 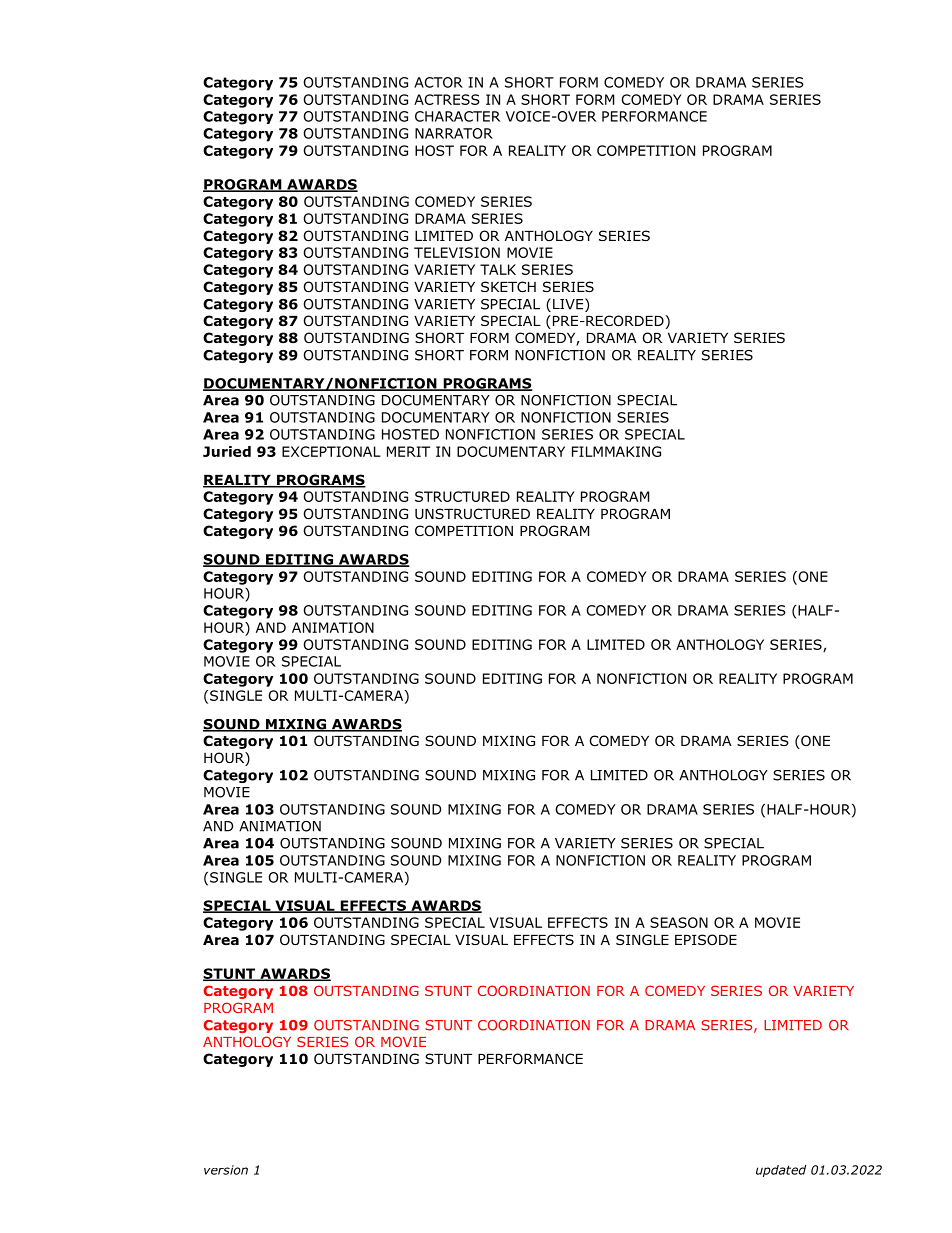 I want to click on FILMMAKING, so click(x=616, y=451).
